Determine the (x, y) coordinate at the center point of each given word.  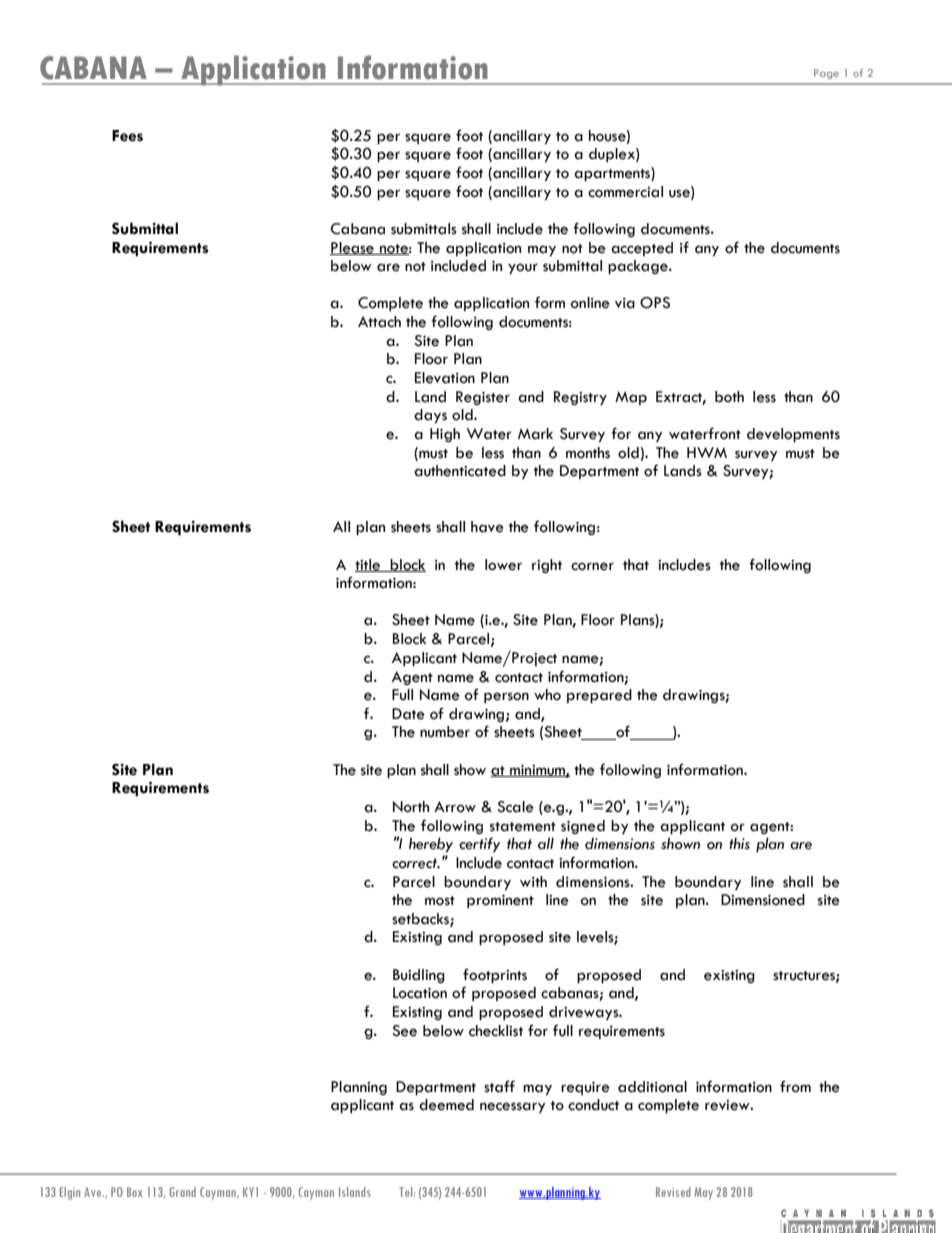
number (445, 732)
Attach (379, 322)
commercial (625, 192)
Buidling (419, 976)
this (739, 843)
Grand (182, 1192)
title (369, 565)
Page (826, 74)
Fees (127, 136)
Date (408, 714)
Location (420, 993)
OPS (655, 303)
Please (353, 248)
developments (793, 435)
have (487, 527)
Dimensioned (763, 900)
